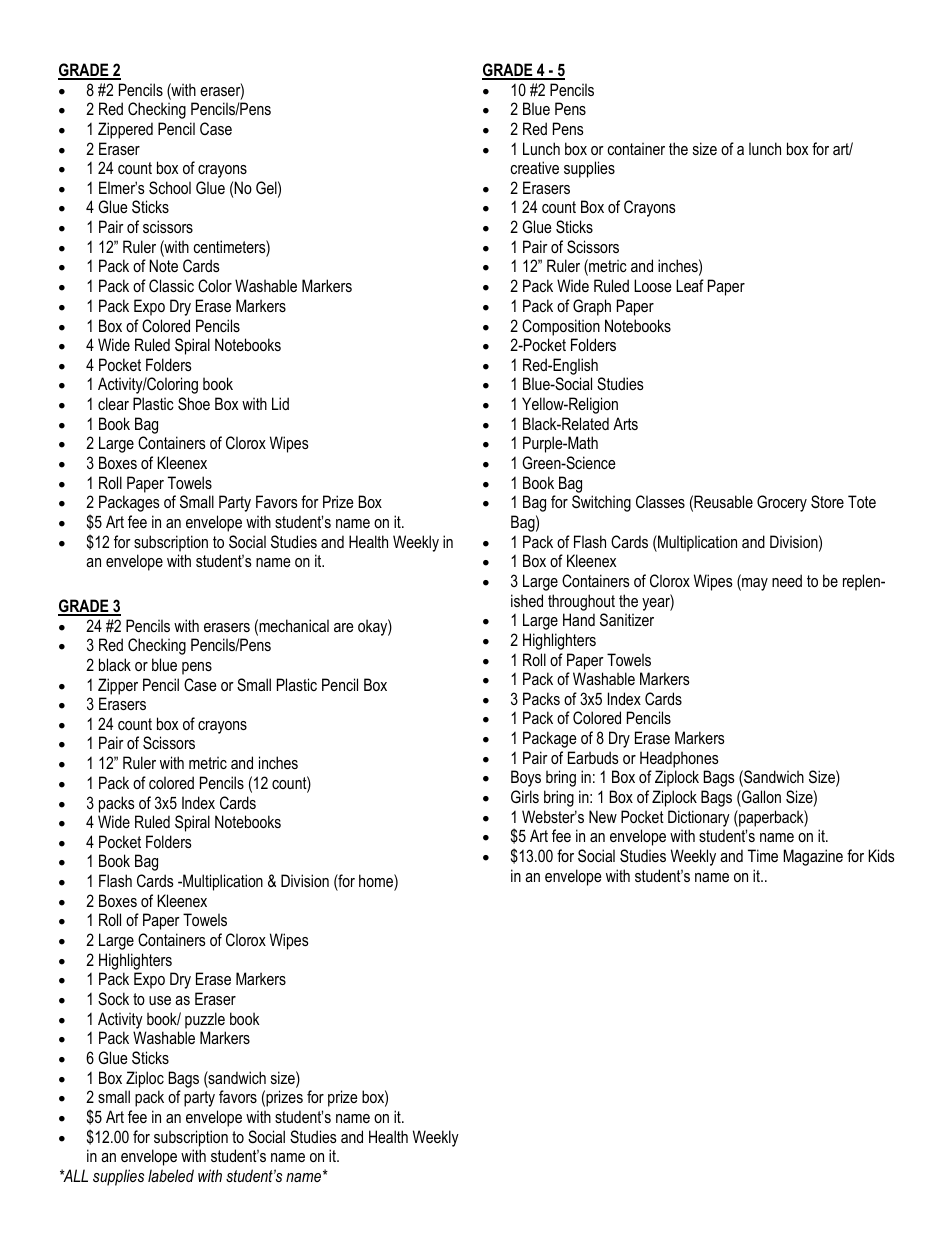 The image size is (952, 1233). What do you see at coordinates (160, 1000) in the page?
I see `use` at bounding box center [160, 1000].
